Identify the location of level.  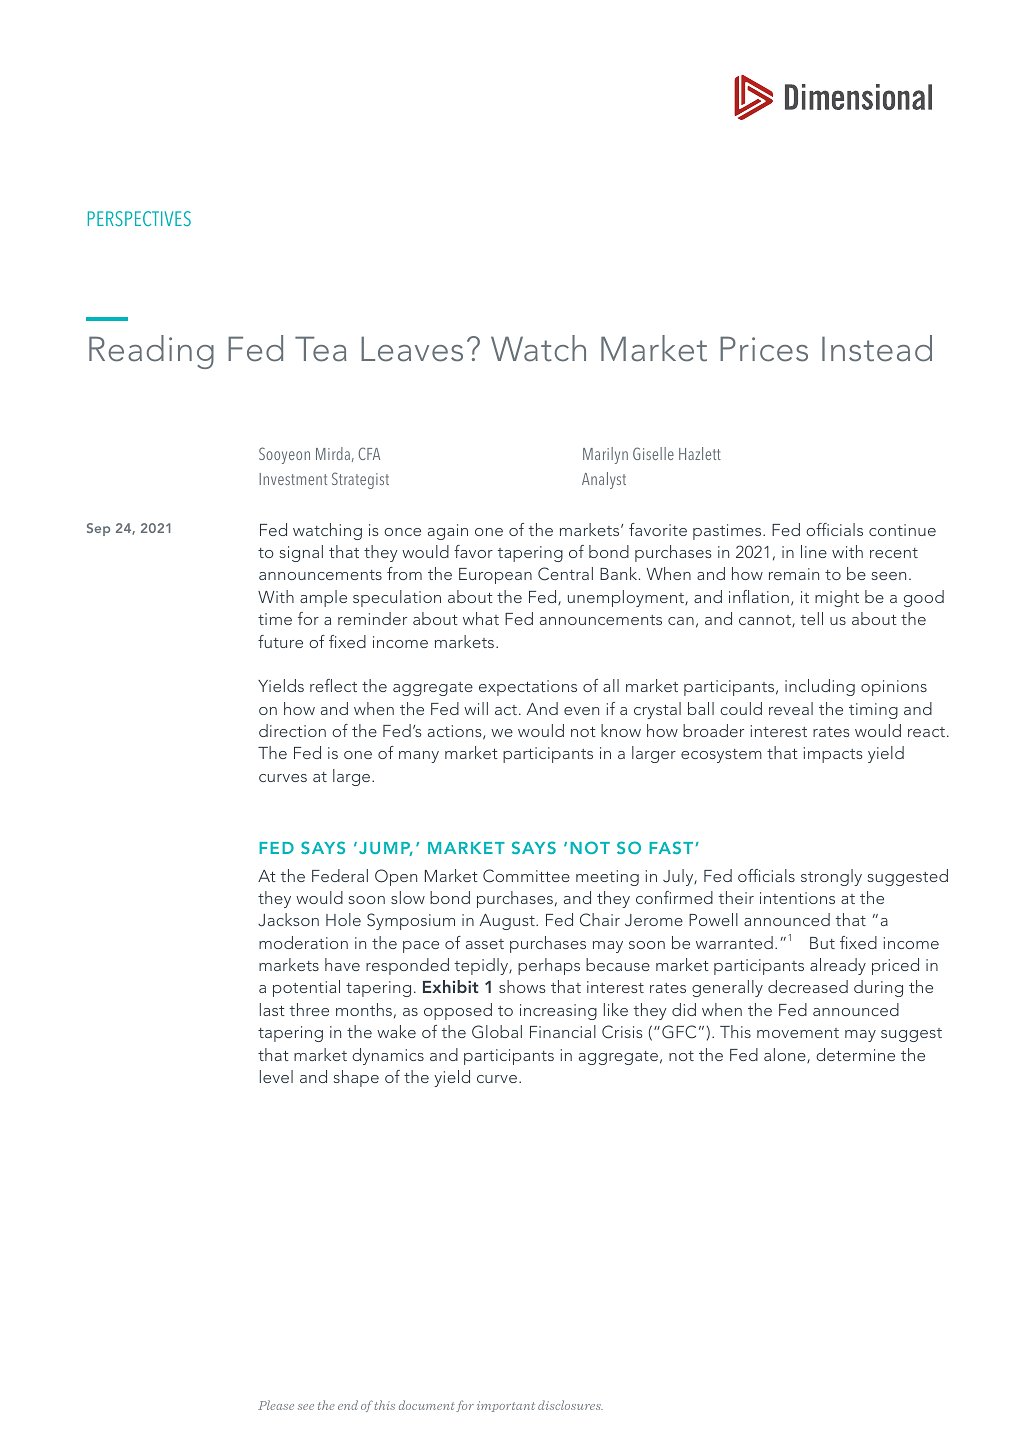
(276, 1076).
